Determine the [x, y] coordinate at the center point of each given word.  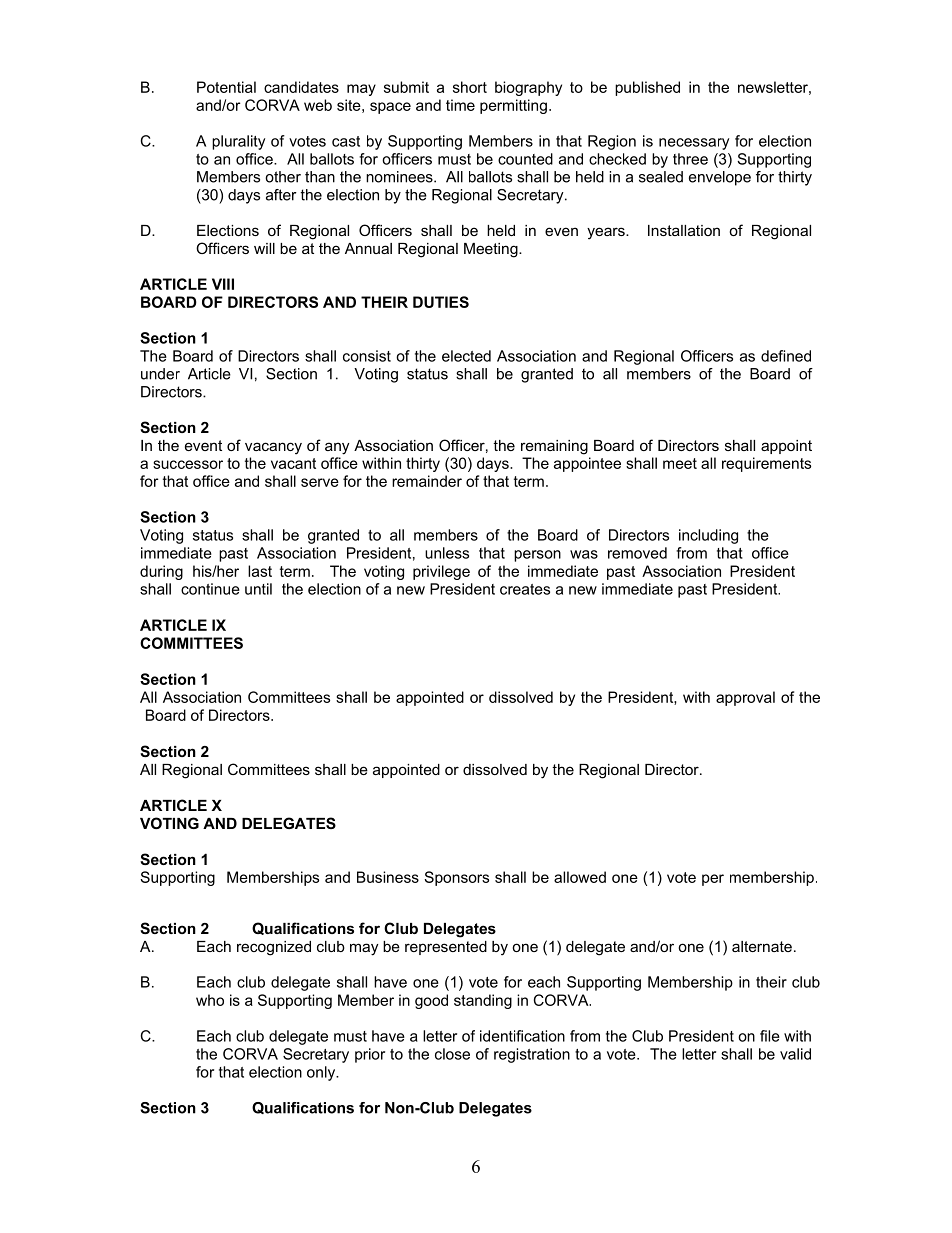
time [460, 105]
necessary [694, 144]
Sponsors [456, 878]
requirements [766, 464]
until [258, 589]
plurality [238, 142]
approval [745, 698]
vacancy [273, 448]
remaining [554, 447]
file [770, 1036]
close [452, 1054]
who [210, 1000]
